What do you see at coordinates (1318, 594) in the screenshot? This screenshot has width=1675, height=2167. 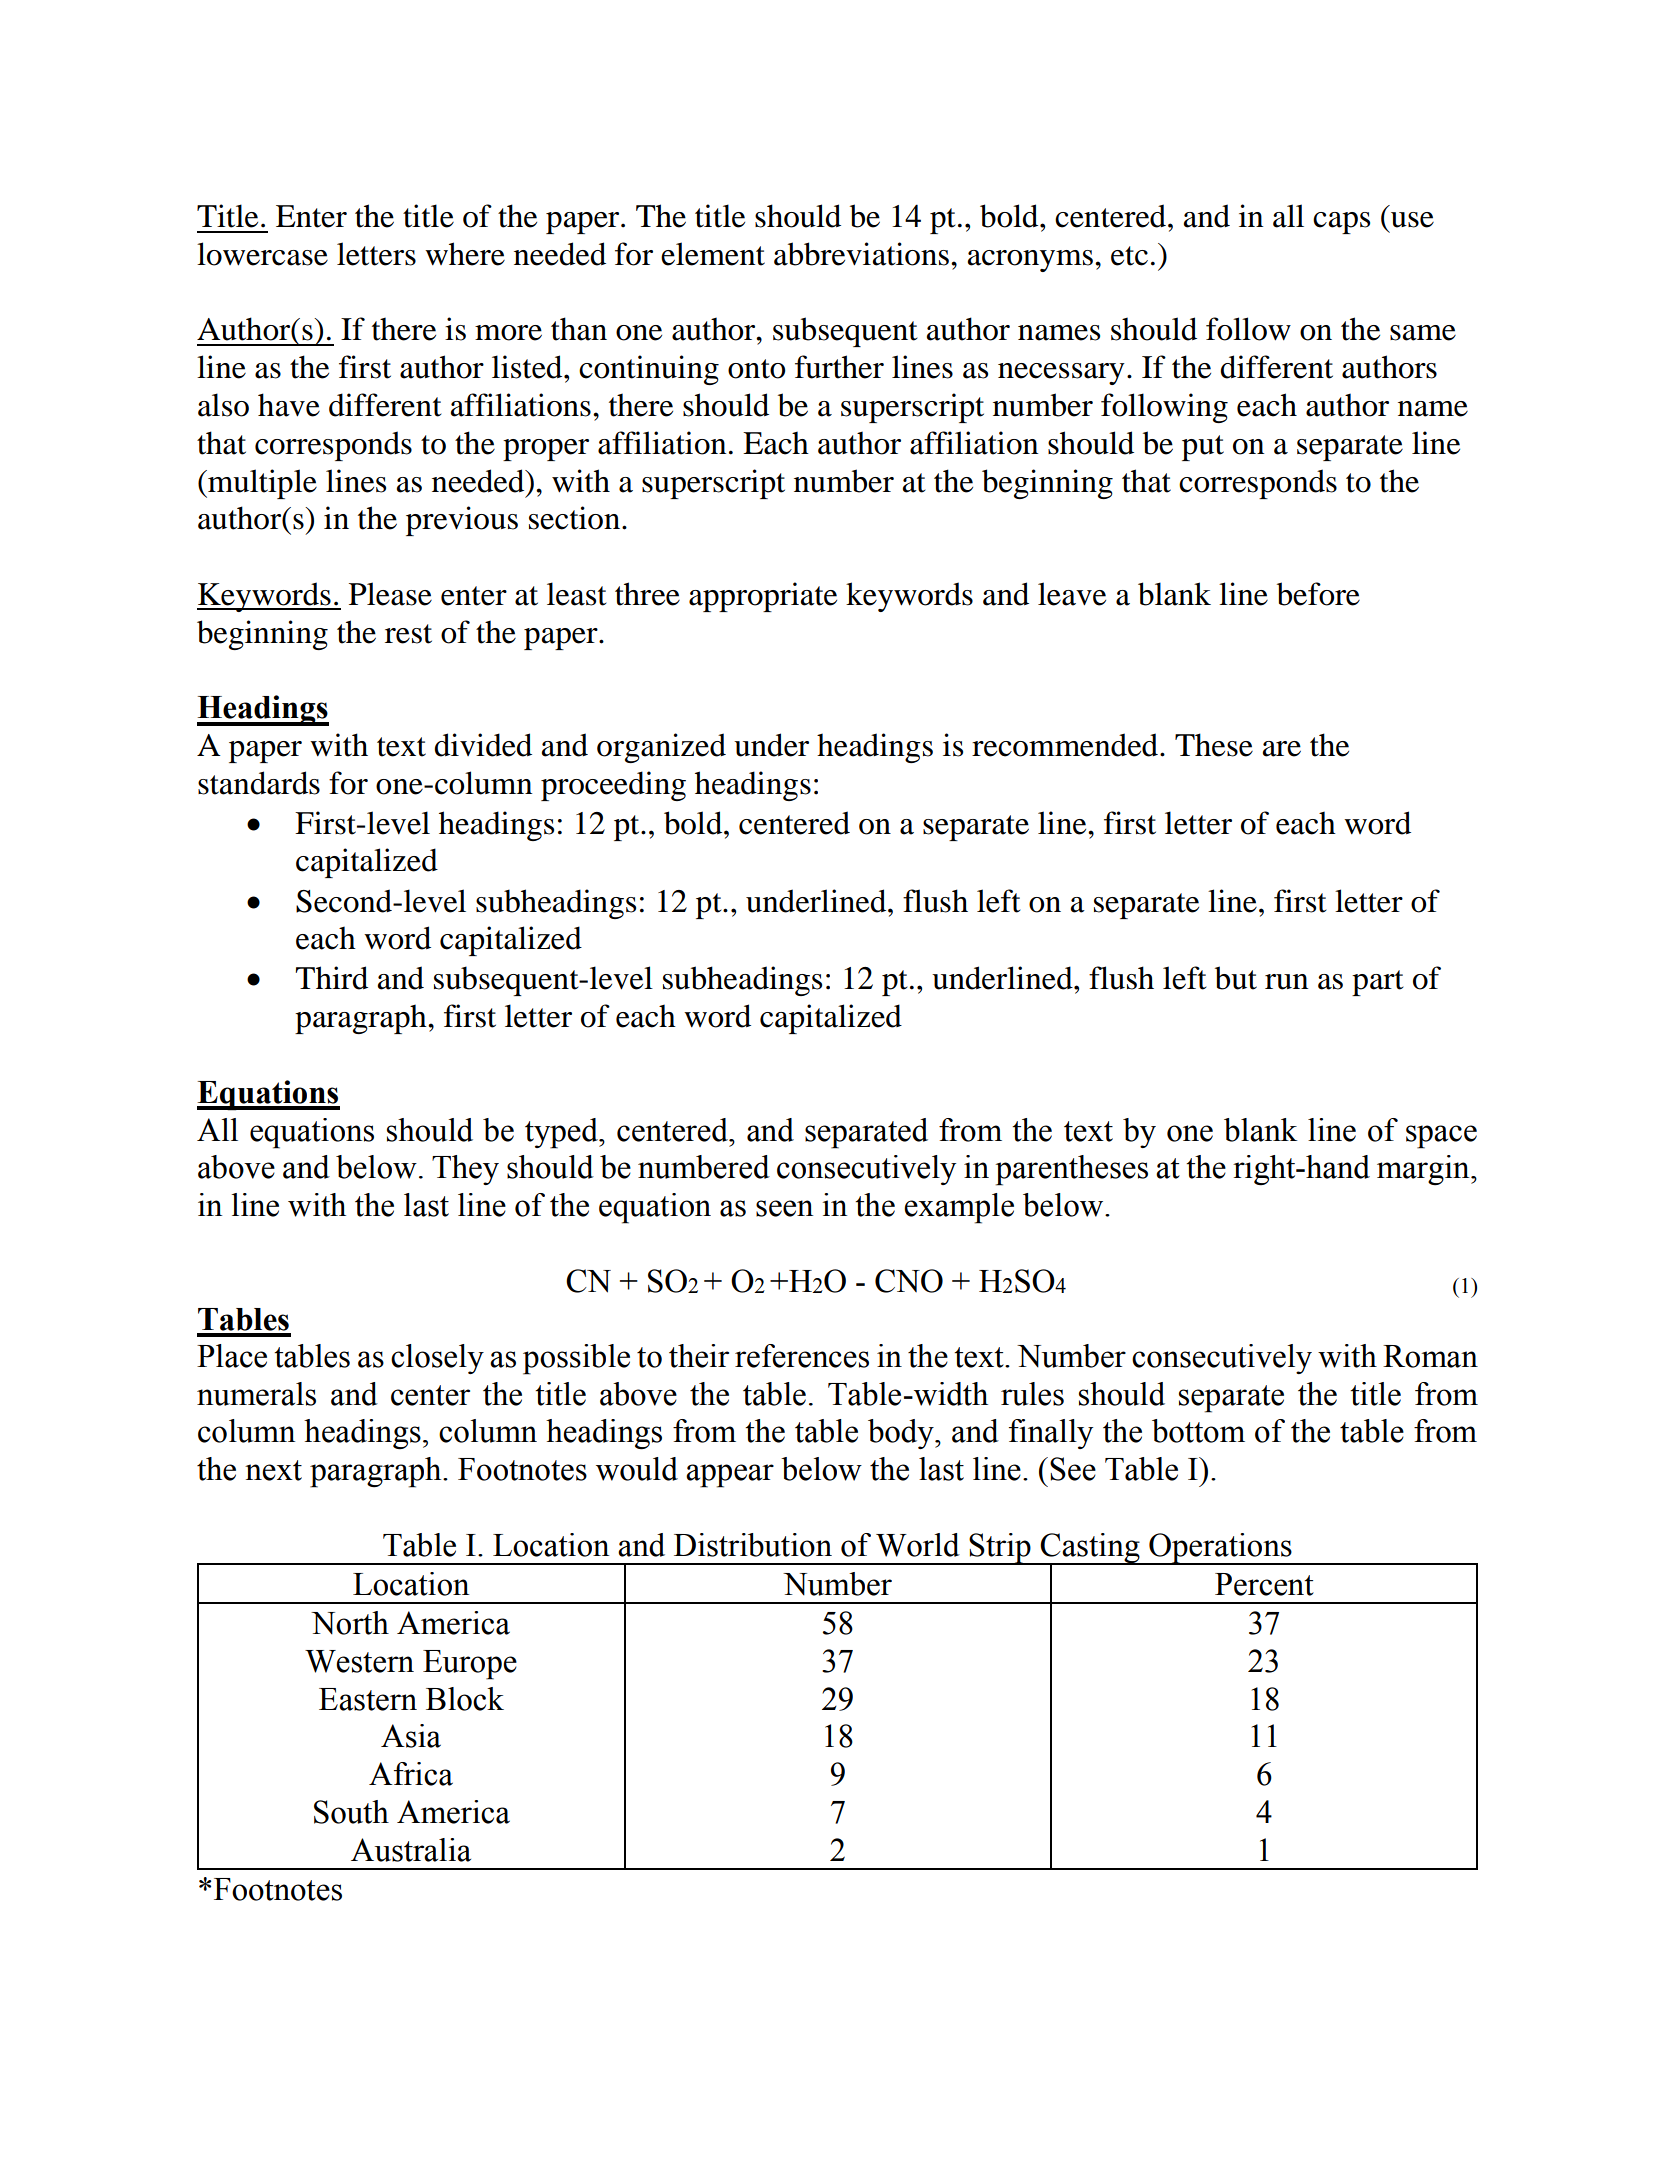 I see `before` at bounding box center [1318, 594].
